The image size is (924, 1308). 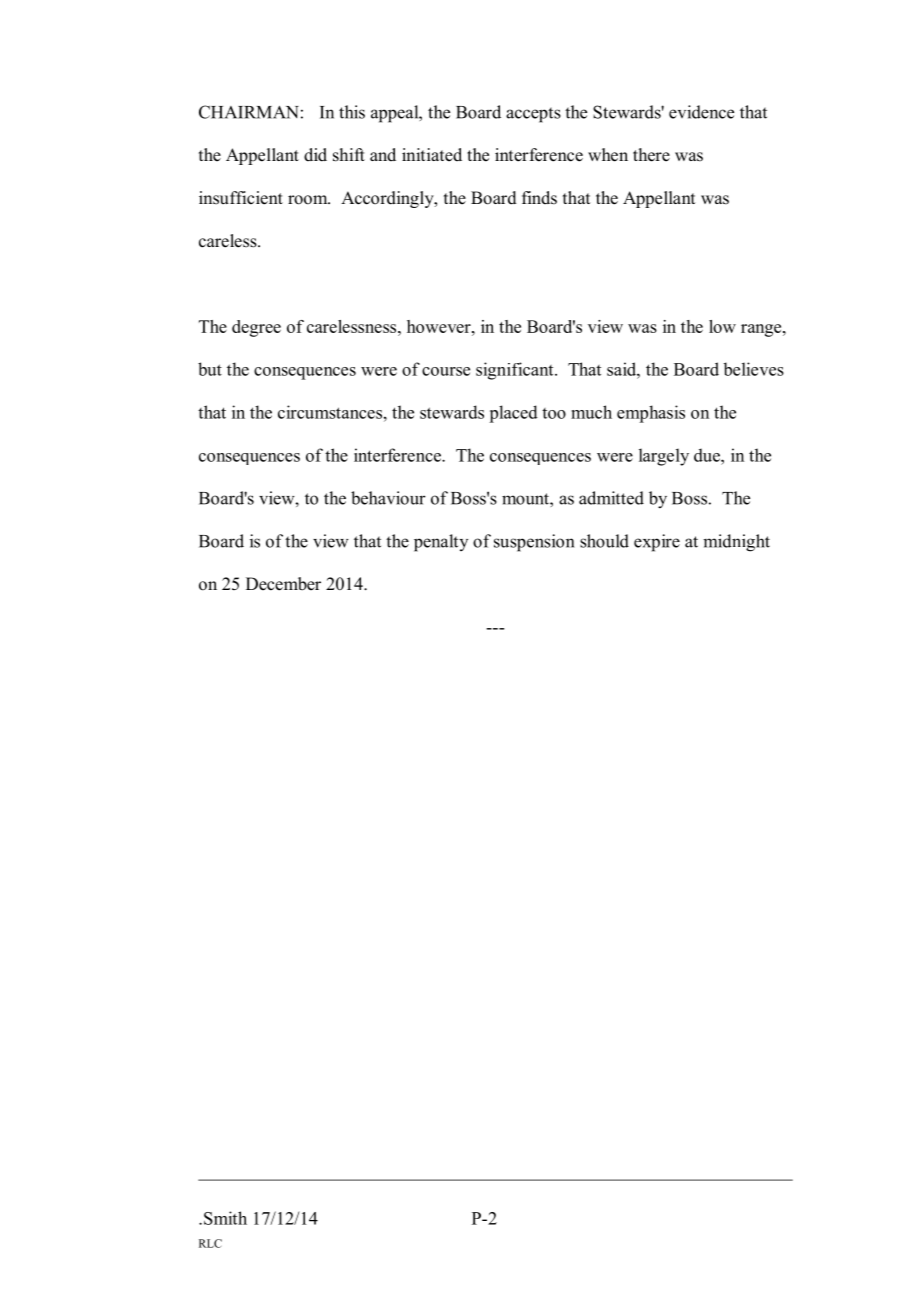 What do you see at coordinates (210, 1243) in the page?
I see `RLC` at bounding box center [210, 1243].
